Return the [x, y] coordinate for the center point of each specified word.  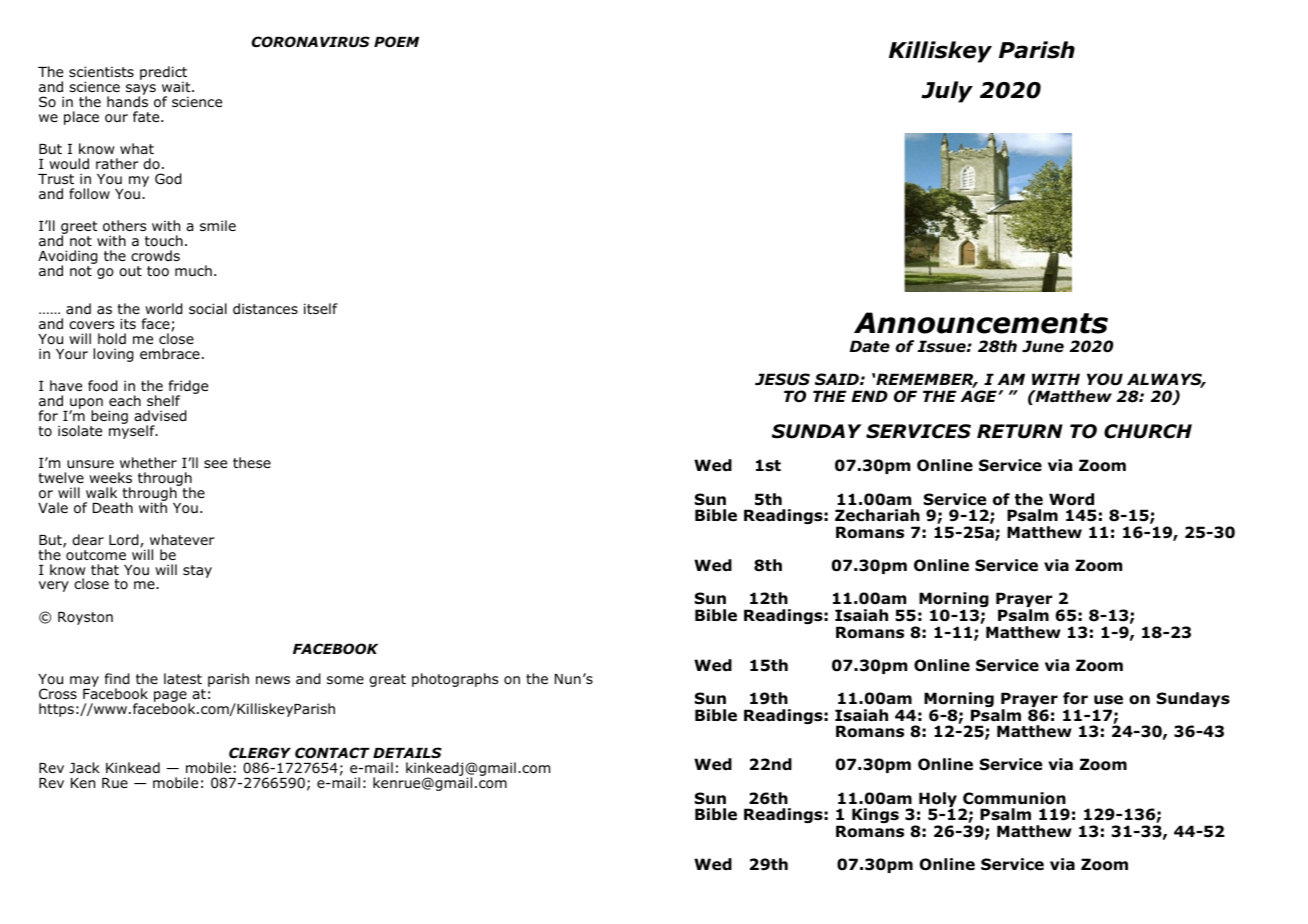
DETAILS [407, 752]
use [1108, 700]
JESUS [782, 379]
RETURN [1020, 431]
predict [164, 74]
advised [160, 416]
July [947, 92]
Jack [84, 767]
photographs [455, 680]
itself [321, 308]
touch [164, 241]
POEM [396, 42]
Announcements [981, 323]
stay [197, 571]
